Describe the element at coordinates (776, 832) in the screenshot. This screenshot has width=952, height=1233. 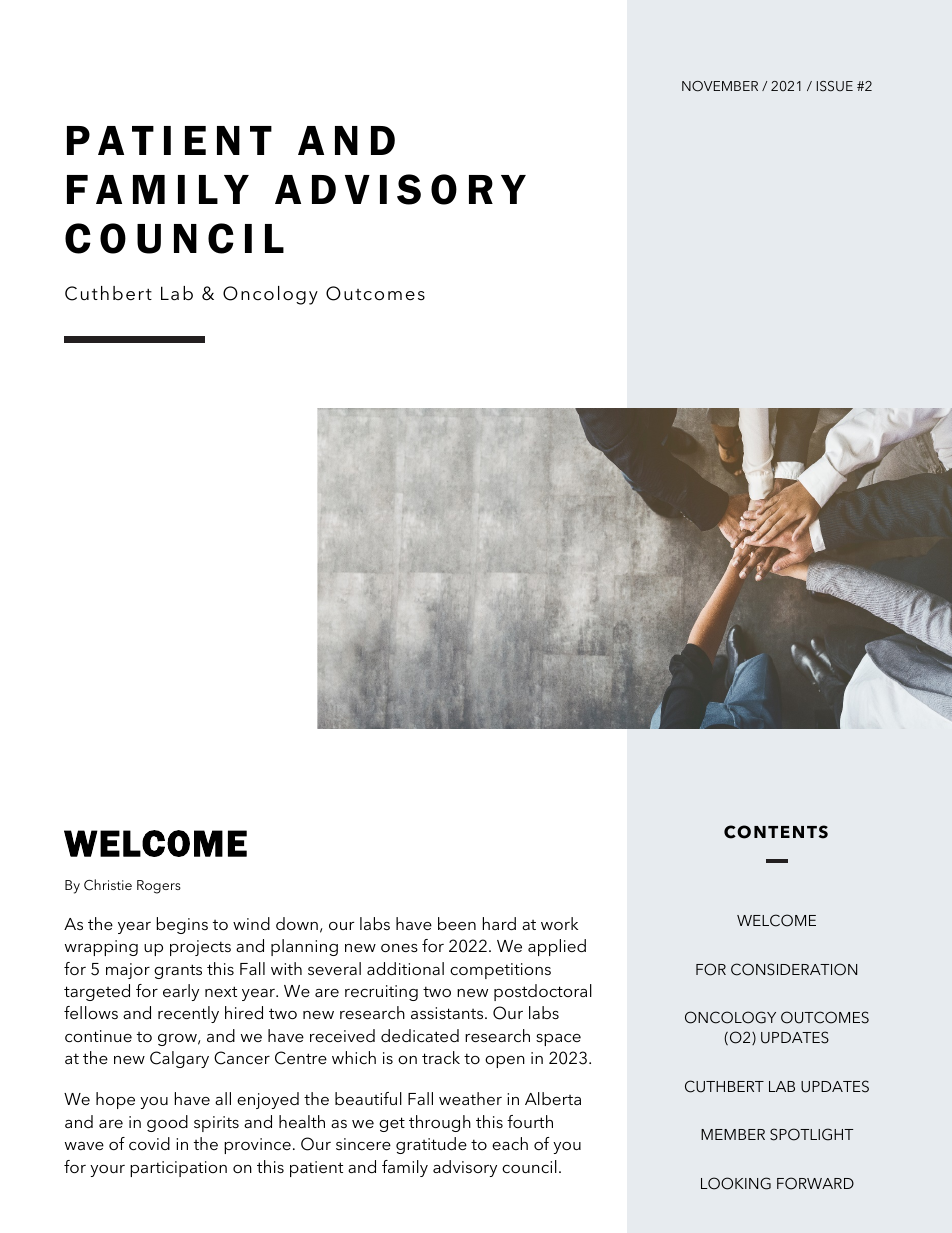
I see `CONTENTS` at that location.
